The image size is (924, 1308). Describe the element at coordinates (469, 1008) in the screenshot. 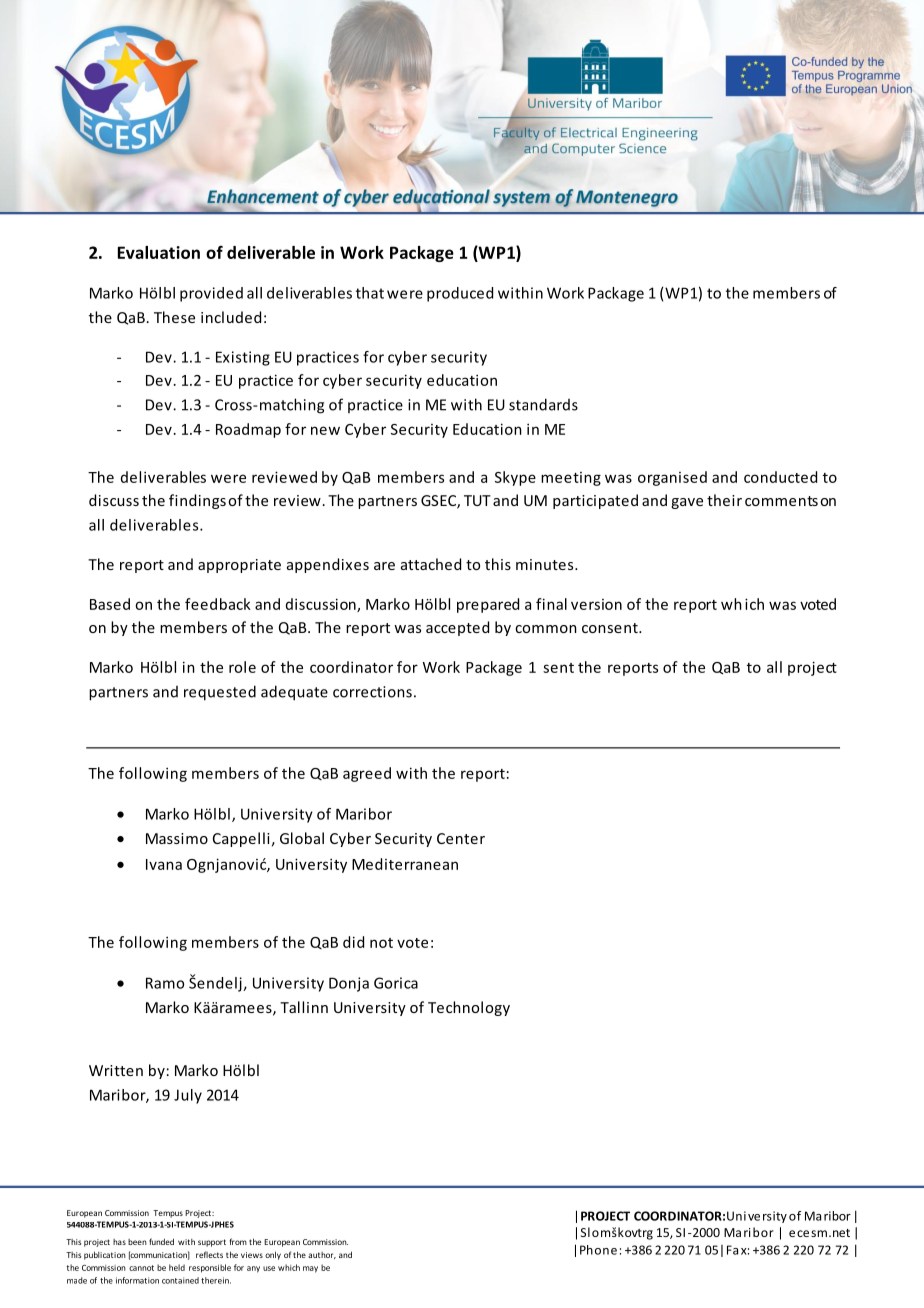

I see `Technology` at that location.
